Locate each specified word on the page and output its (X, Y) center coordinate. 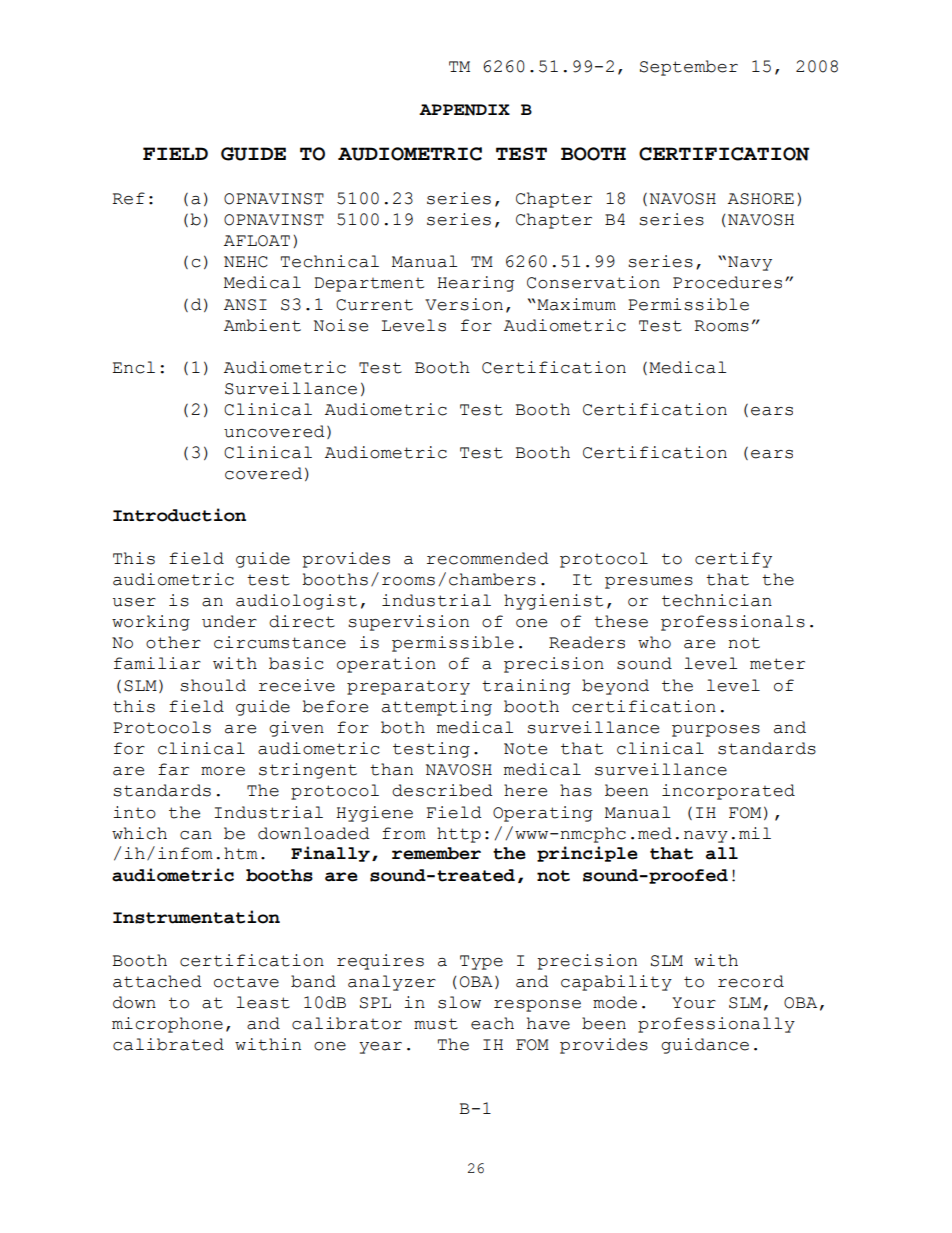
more (223, 771)
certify (733, 560)
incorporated (728, 792)
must (436, 1024)
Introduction (179, 515)
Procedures (727, 282)
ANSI (245, 305)
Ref (128, 198)
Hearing (475, 284)
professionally (716, 1025)
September (689, 68)
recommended (488, 558)
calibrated (168, 1044)
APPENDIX (464, 110)
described (442, 790)
